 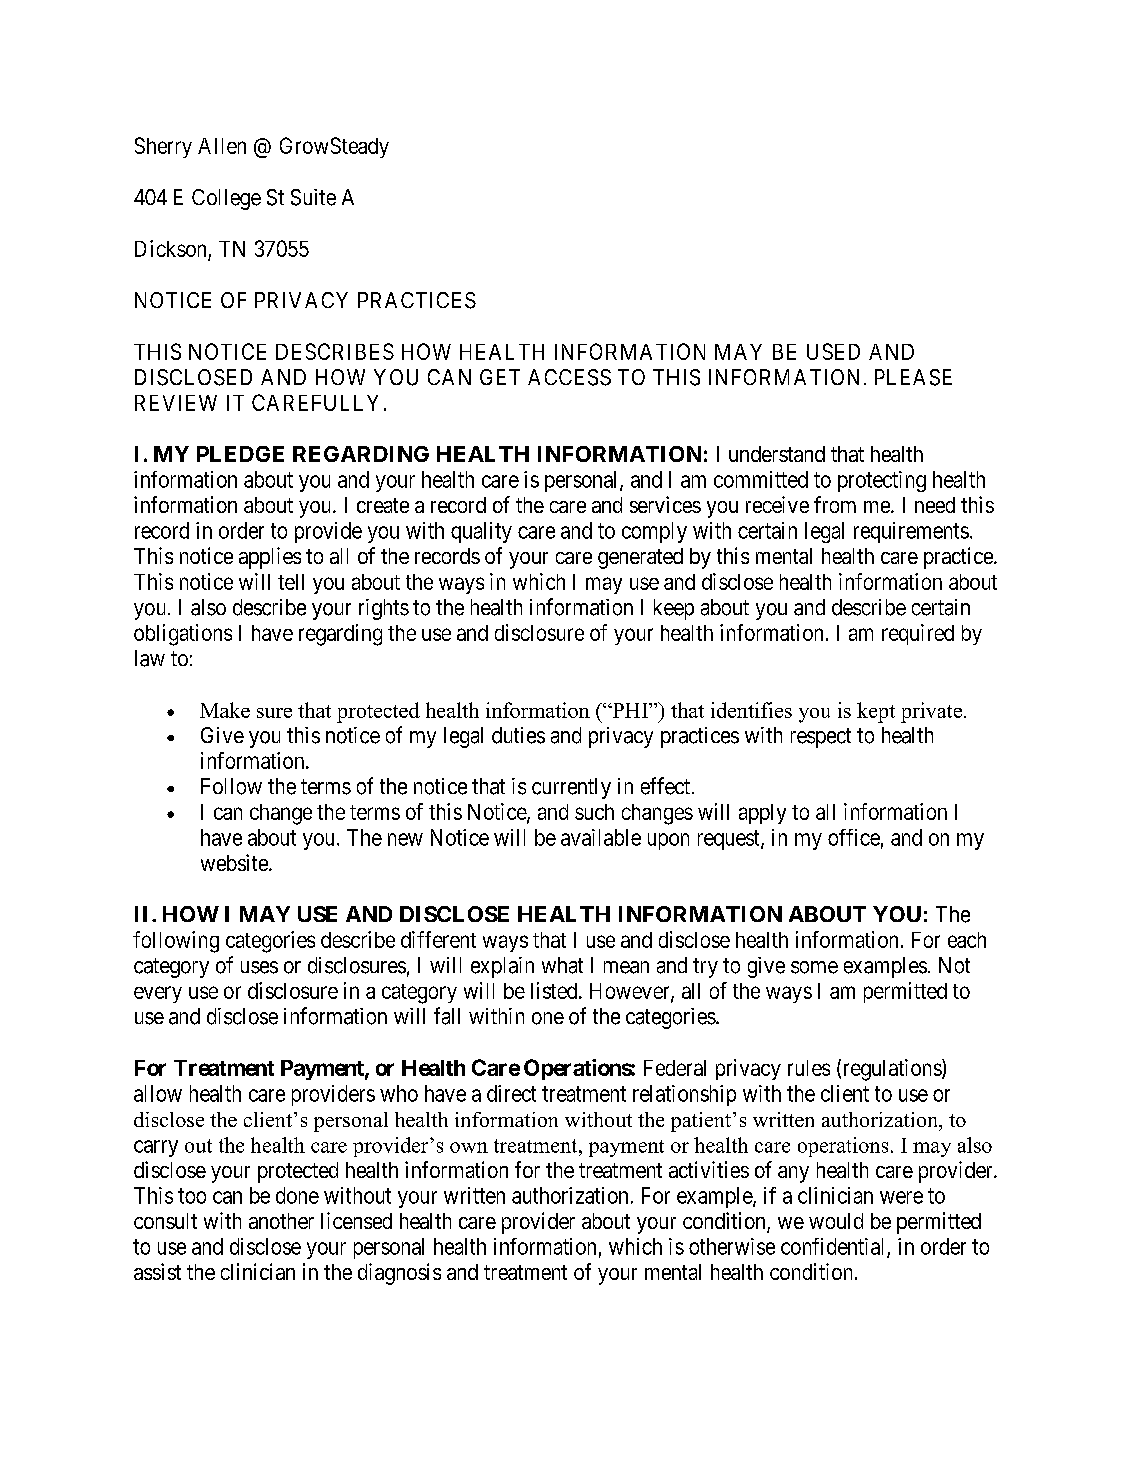 What do you see at coordinates (854, 837) in the screenshot?
I see `office` at bounding box center [854, 837].
